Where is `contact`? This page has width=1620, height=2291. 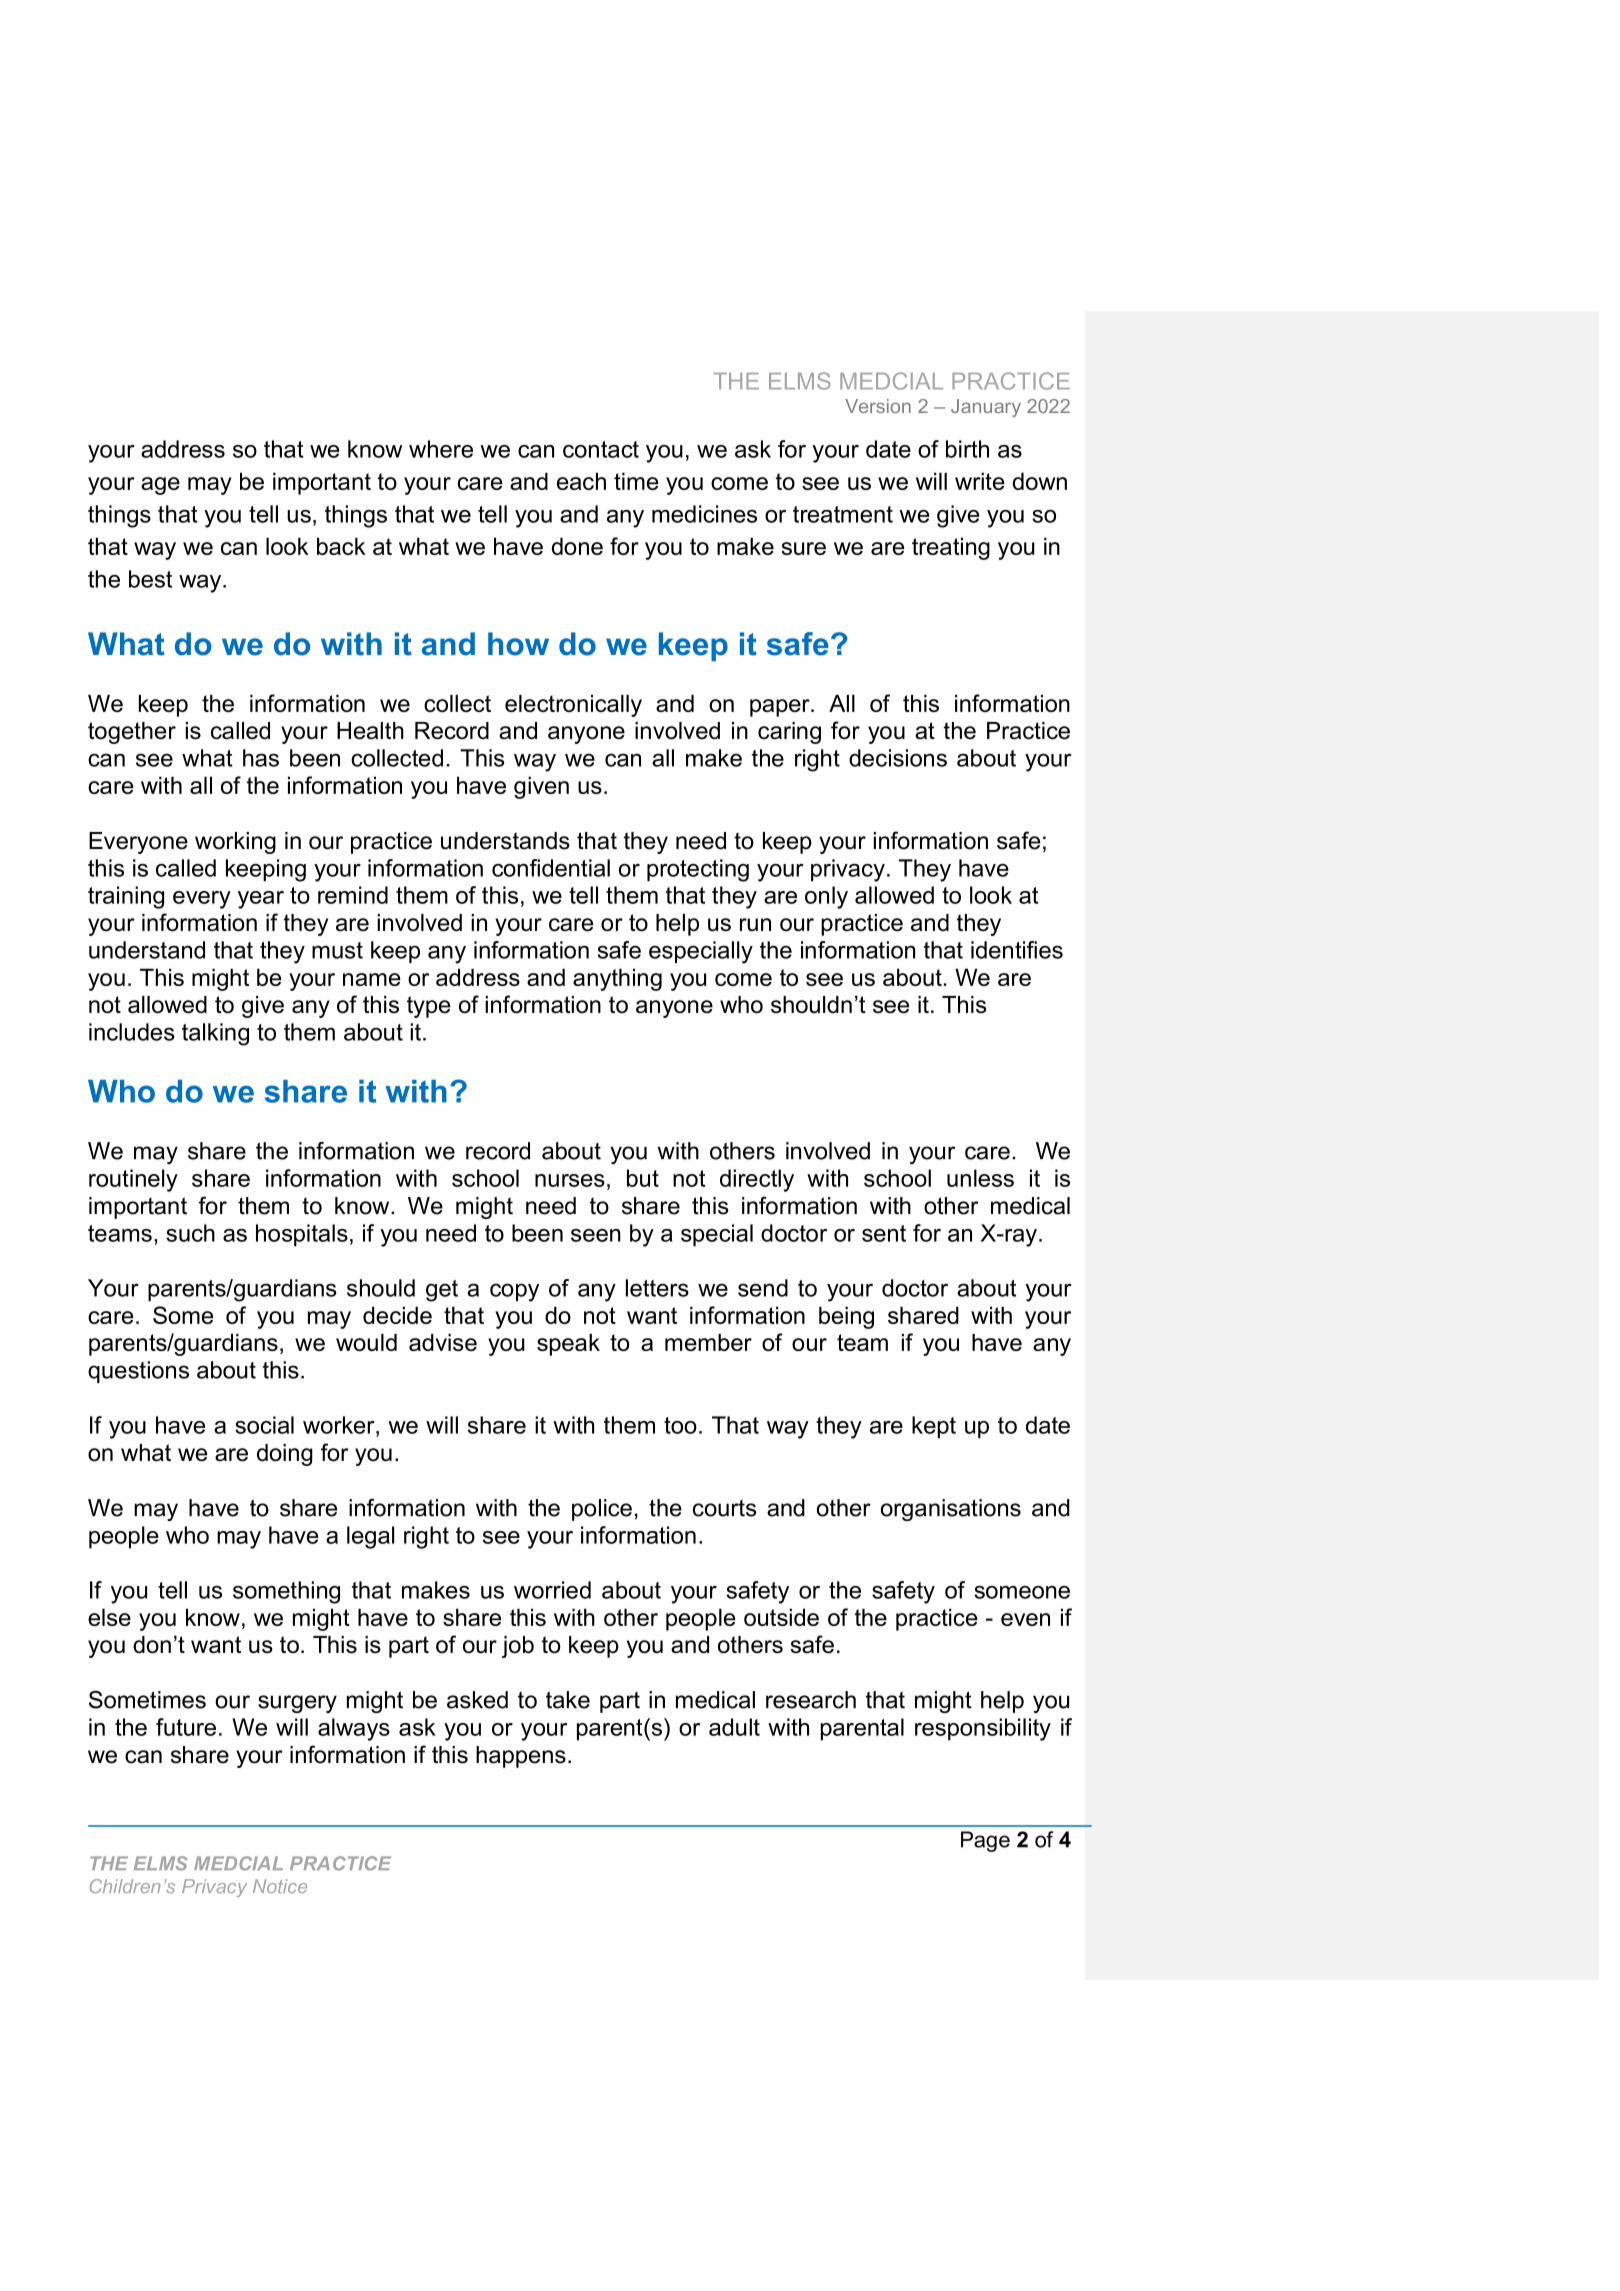 contact is located at coordinates (601, 449).
